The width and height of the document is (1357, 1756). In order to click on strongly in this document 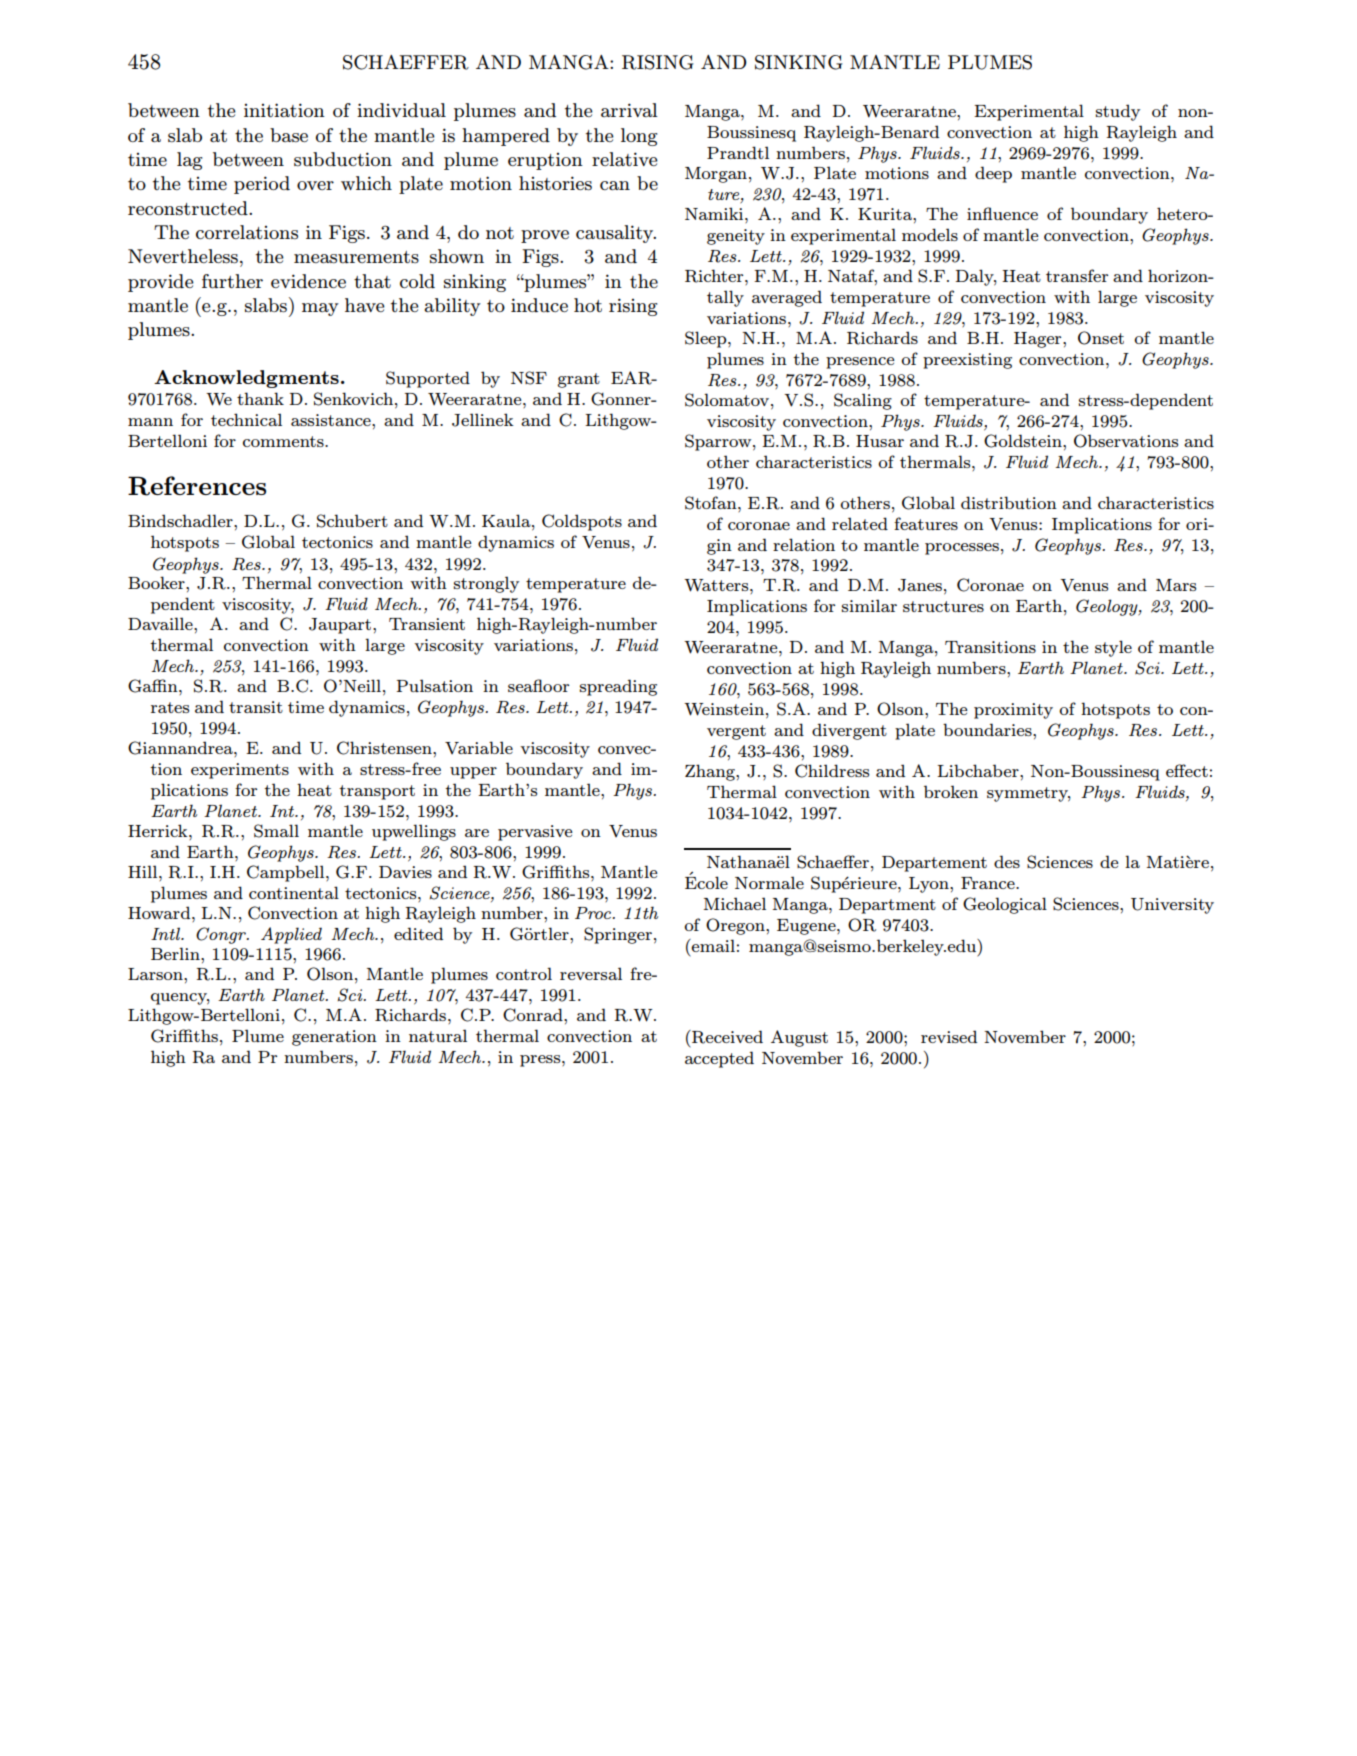, I will do `click(486, 584)`.
